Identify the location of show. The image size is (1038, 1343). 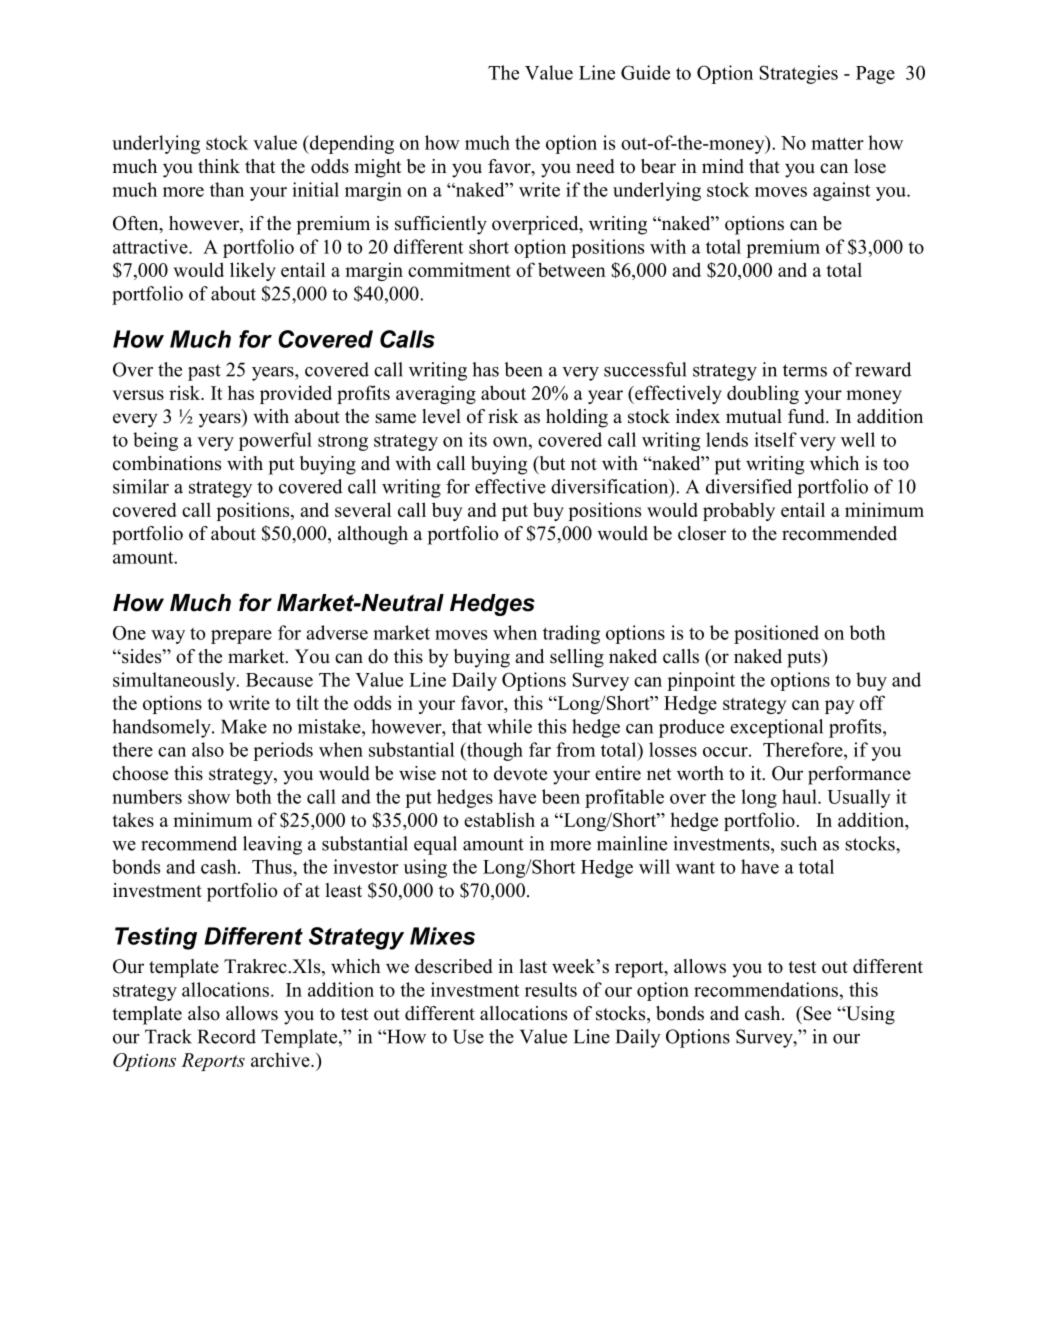
(209, 796).
